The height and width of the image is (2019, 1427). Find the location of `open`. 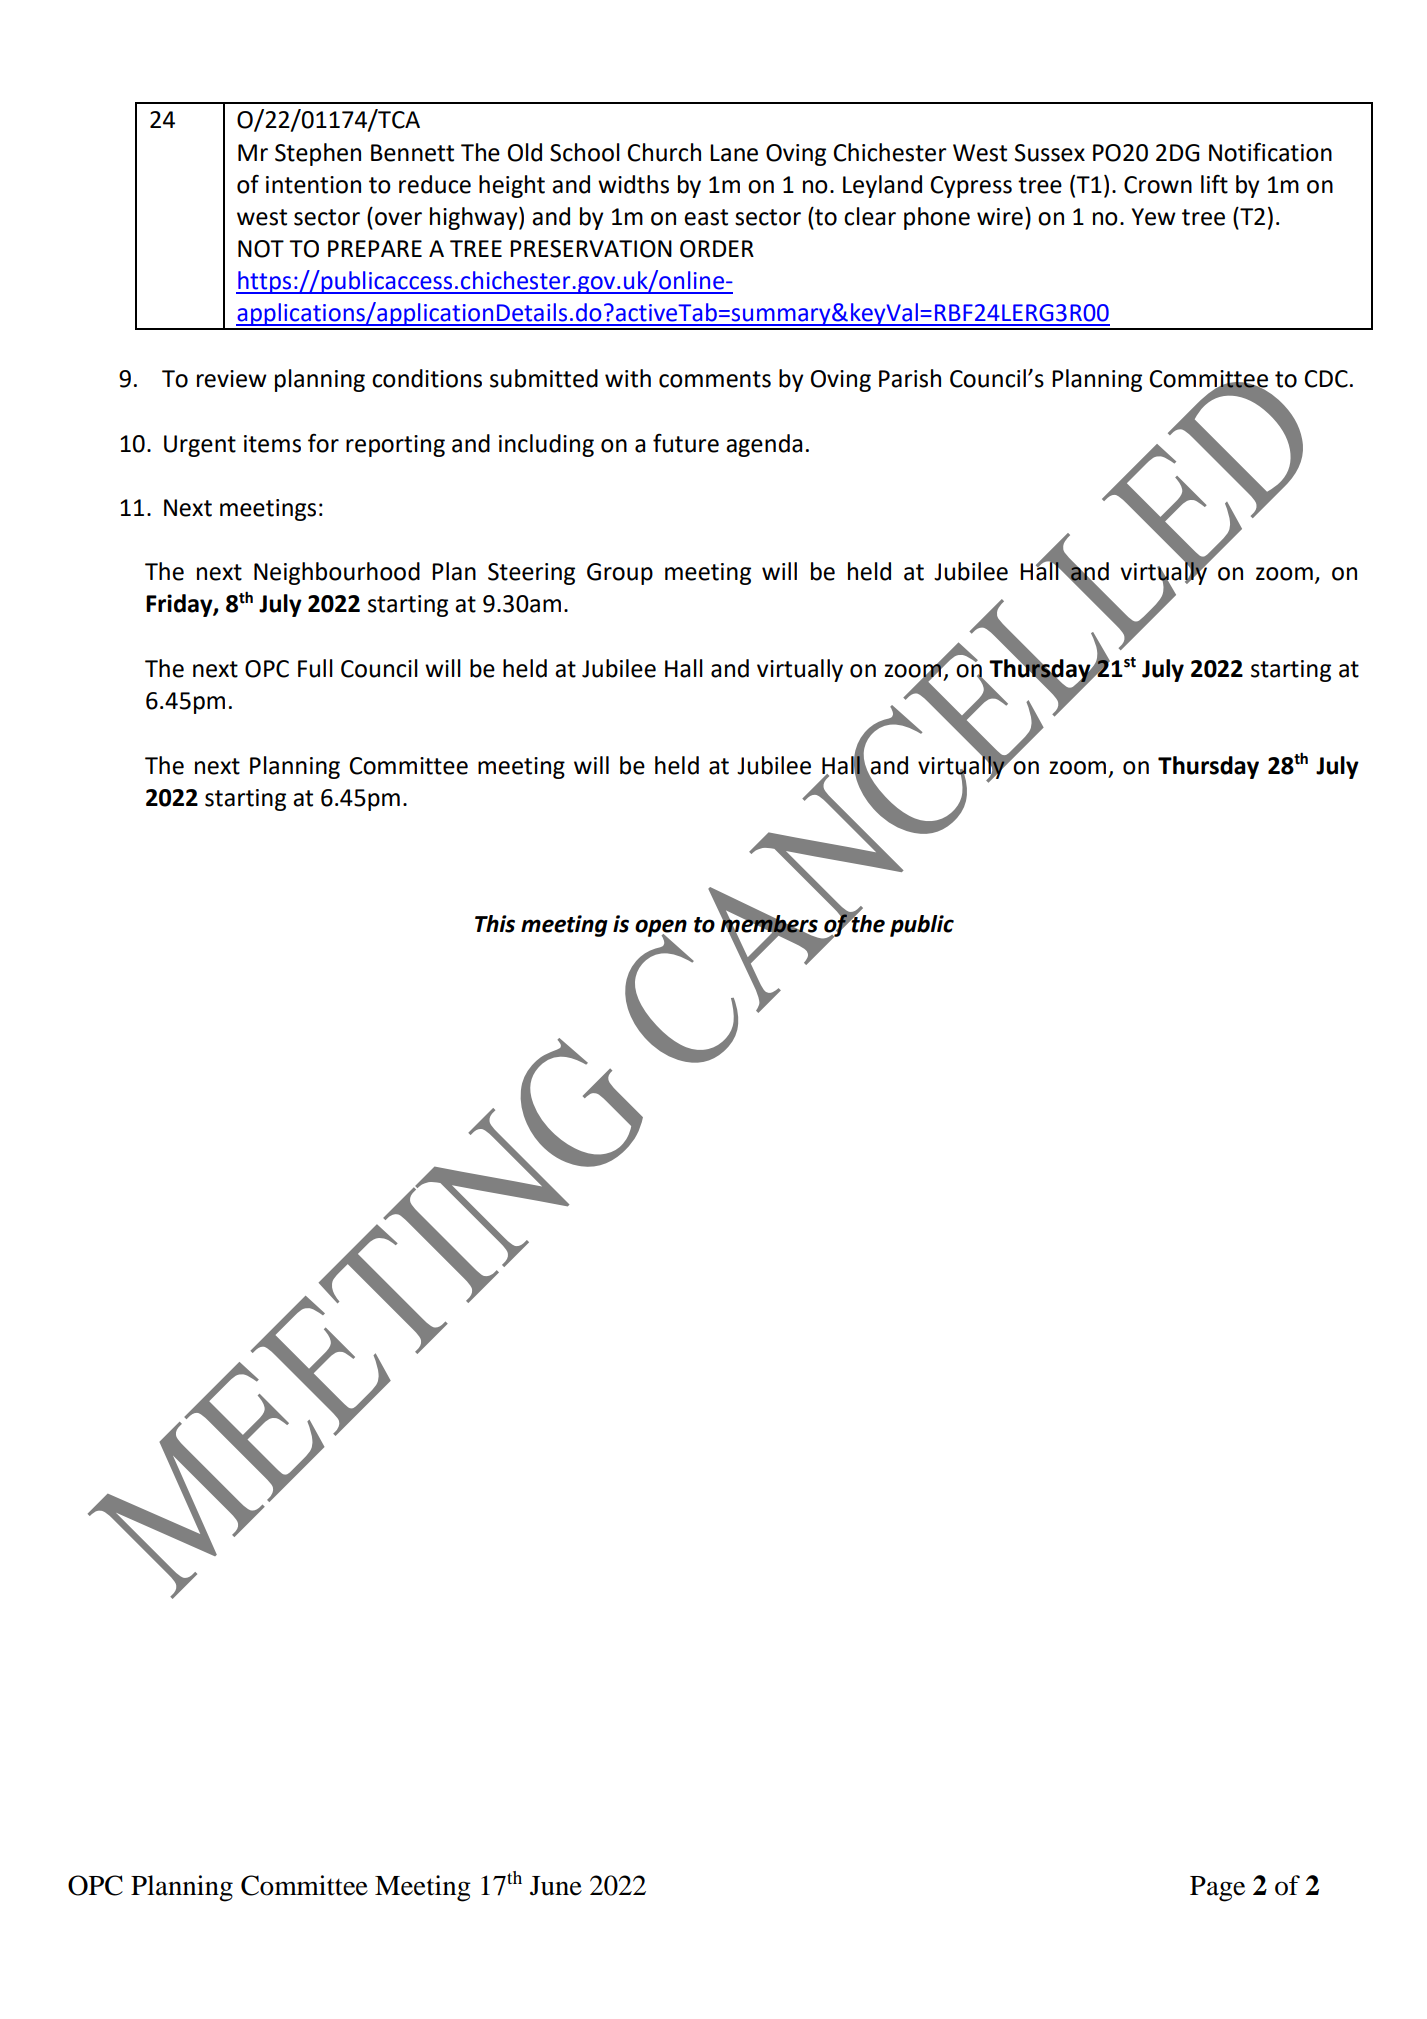

open is located at coordinates (661, 929).
